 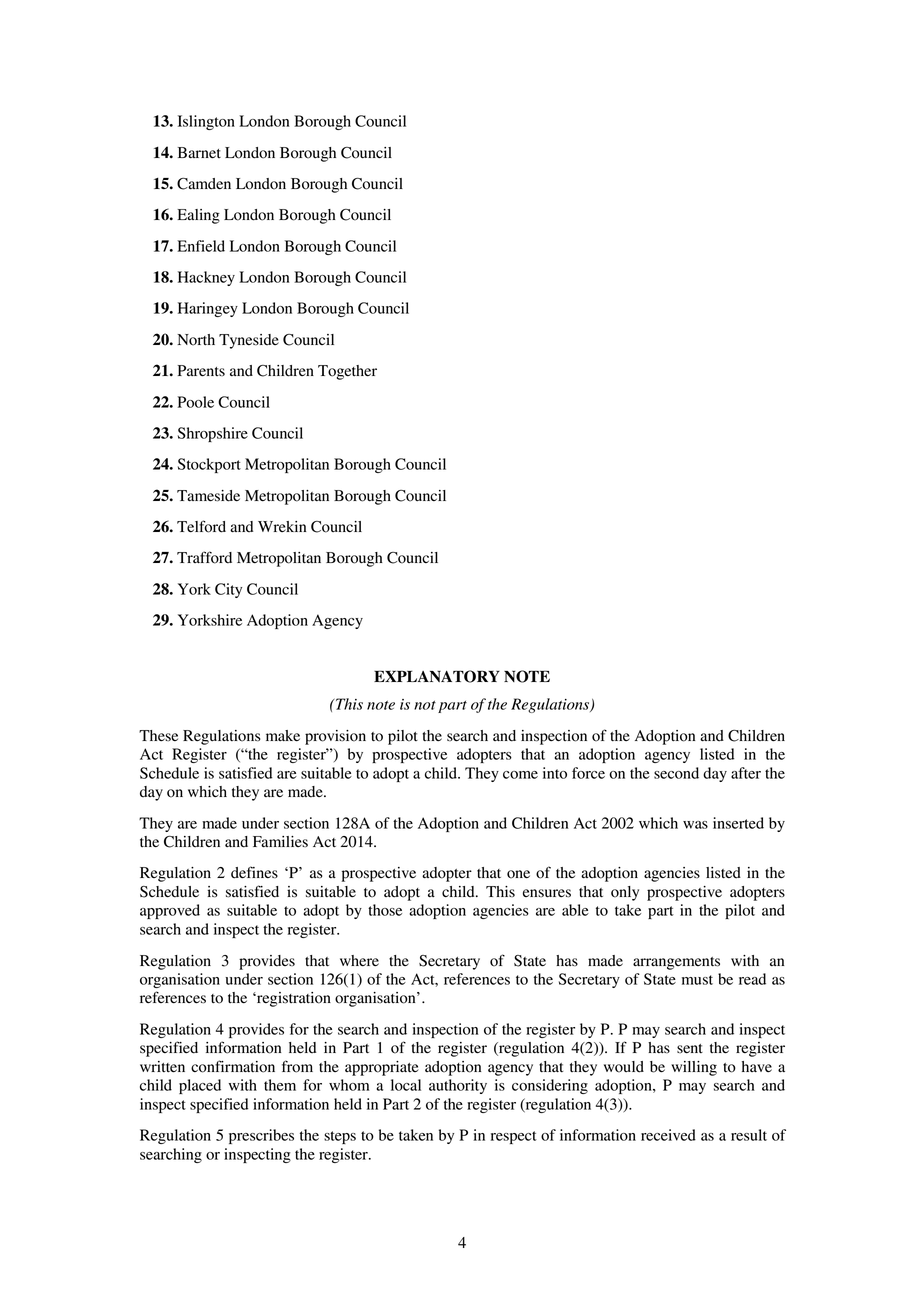 I want to click on received, so click(x=668, y=1135).
